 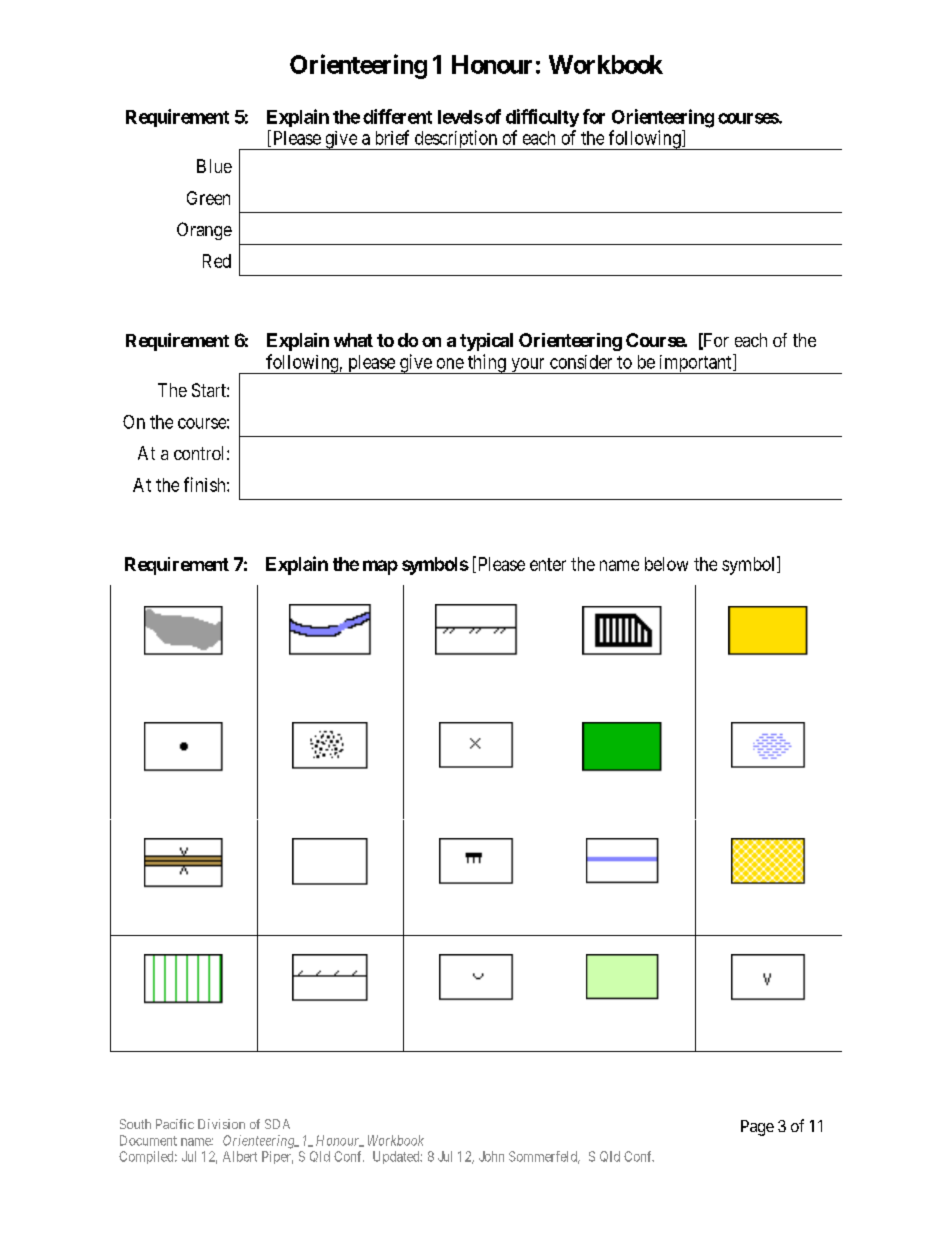 What do you see at coordinates (695, 364) in the image?
I see `important` at bounding box center [695, 364].
